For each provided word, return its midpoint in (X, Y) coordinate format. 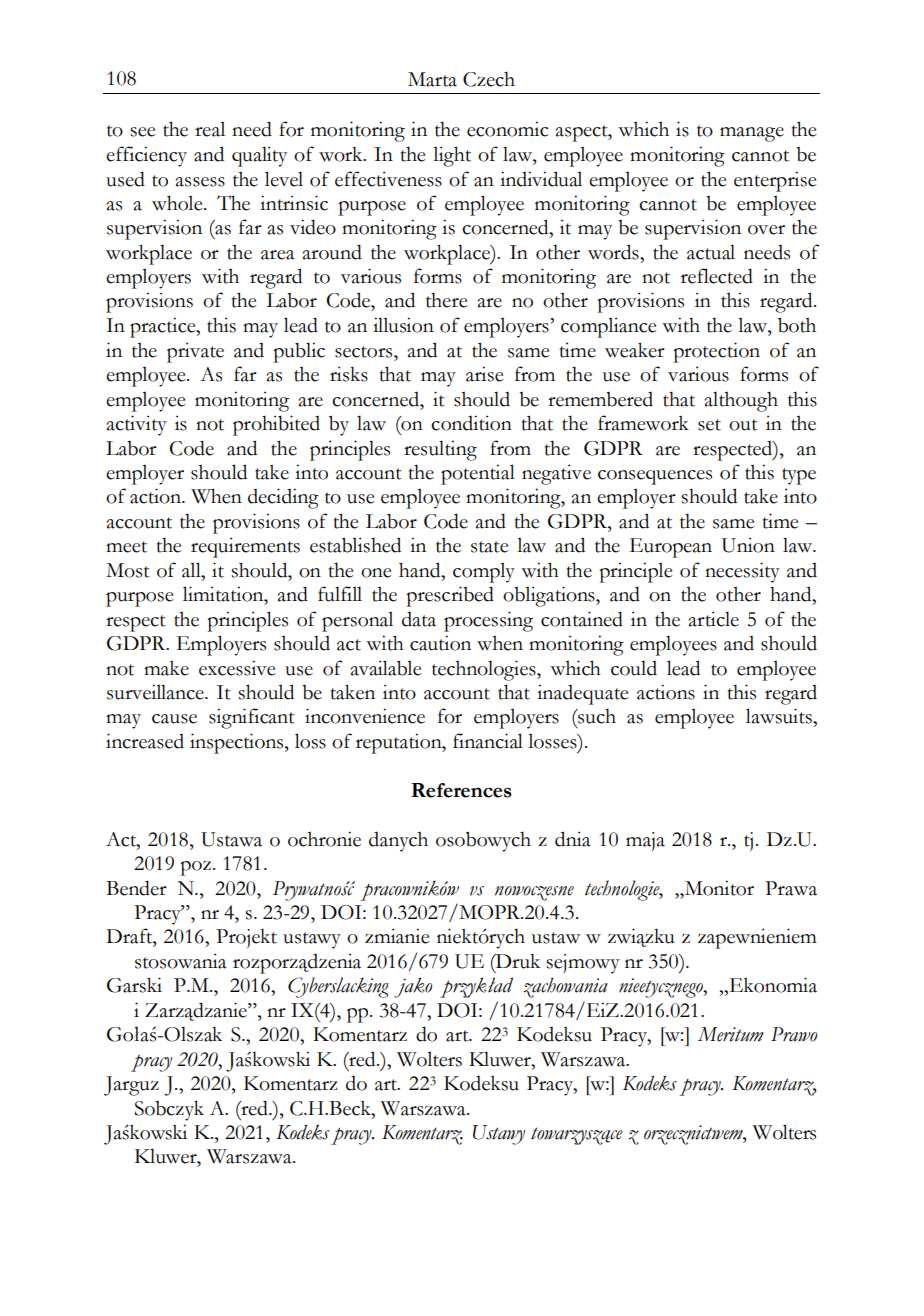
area (277, 255)
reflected (717, 276)
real (210, 129)
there (447, 300)
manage (752, 134)
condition (471, 423)
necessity (742, 572)
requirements (245, 547)
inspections (238, 743)
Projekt (246, 938)
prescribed (450, 596)
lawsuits (780, 716)
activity (137, 425)
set (709, 425)
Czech (489, 79)
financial (488, 741)
